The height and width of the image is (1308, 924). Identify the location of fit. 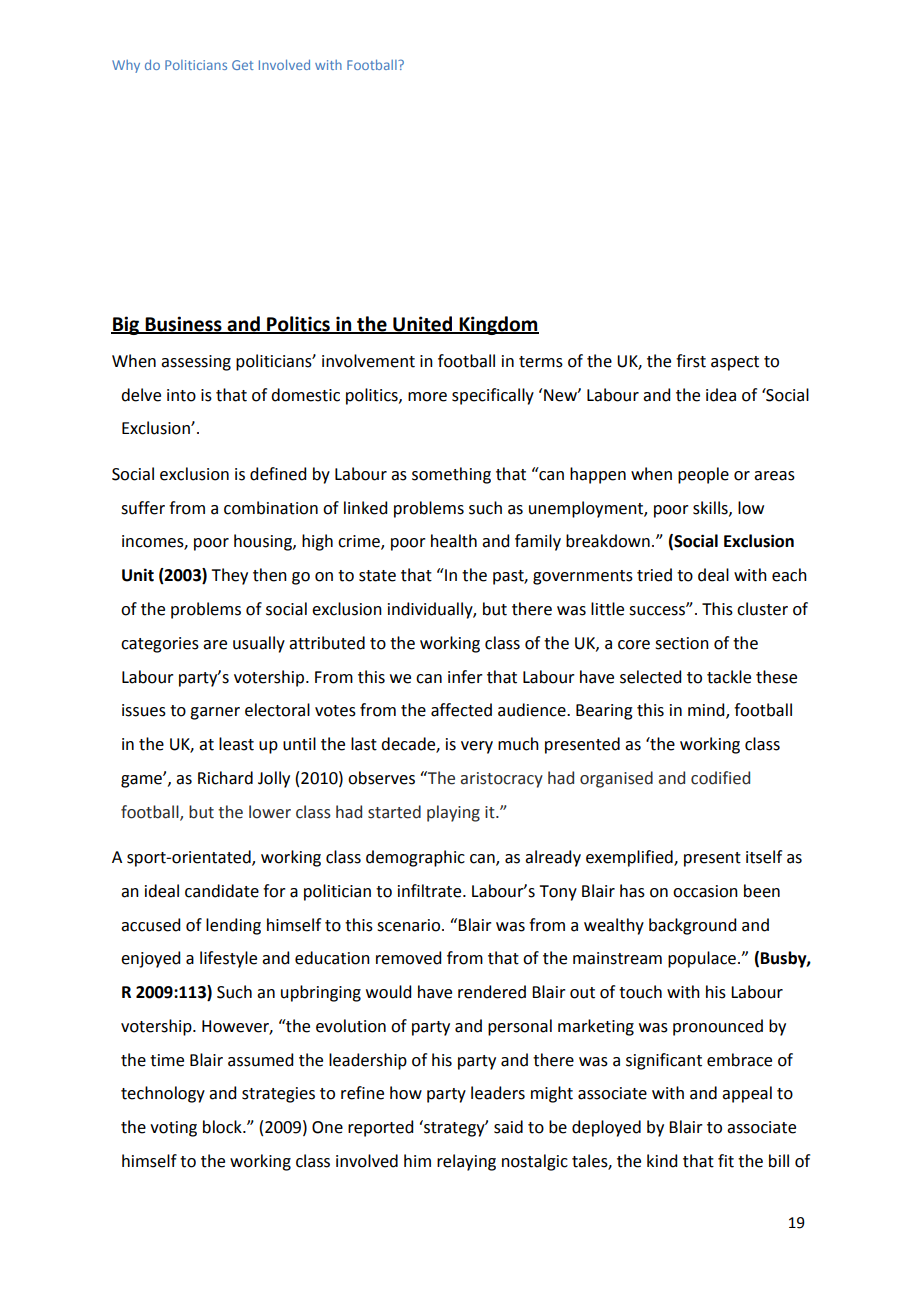
(726, 1161).
